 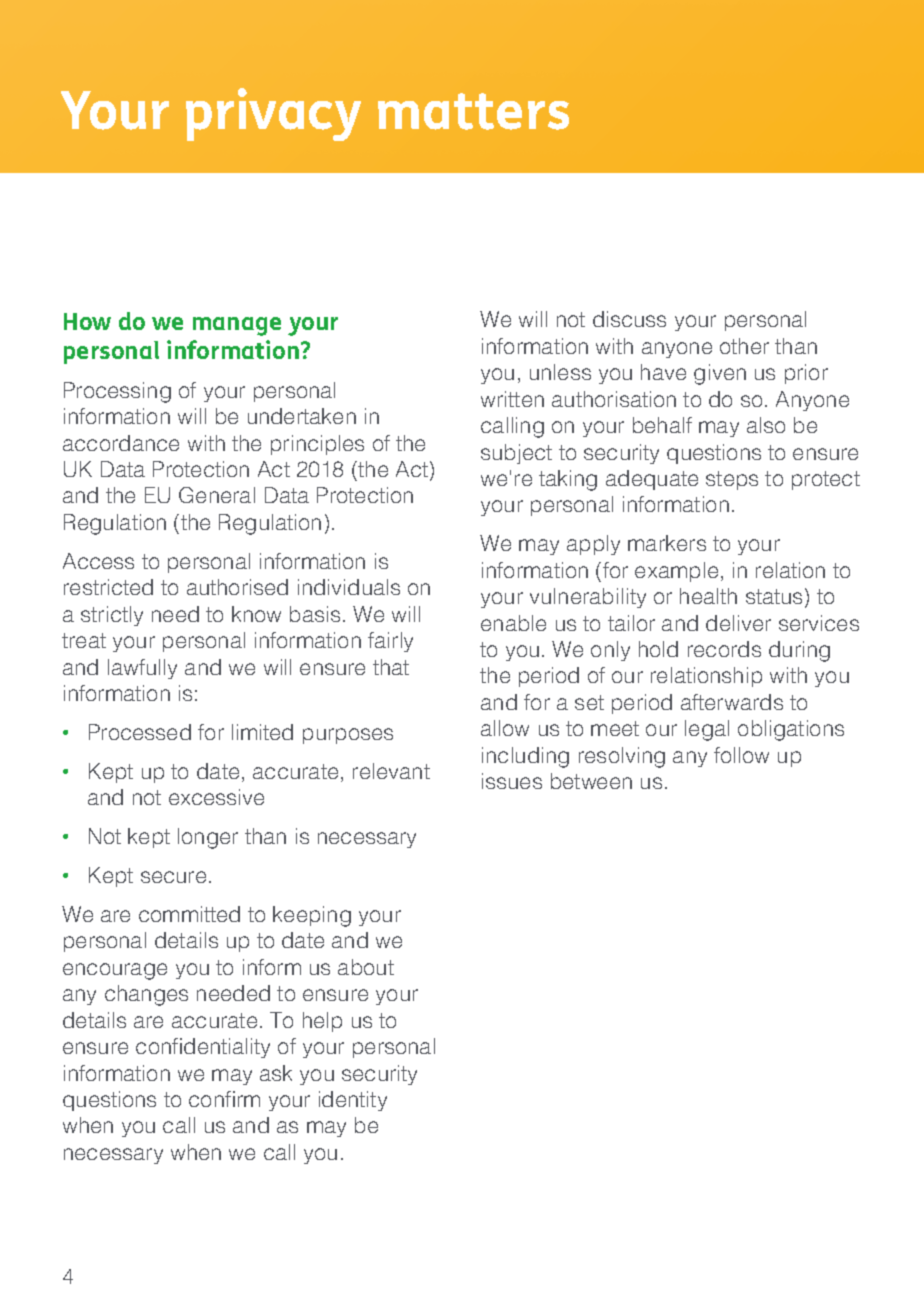 I want to click on identity, so click(x=353, y=1101).
